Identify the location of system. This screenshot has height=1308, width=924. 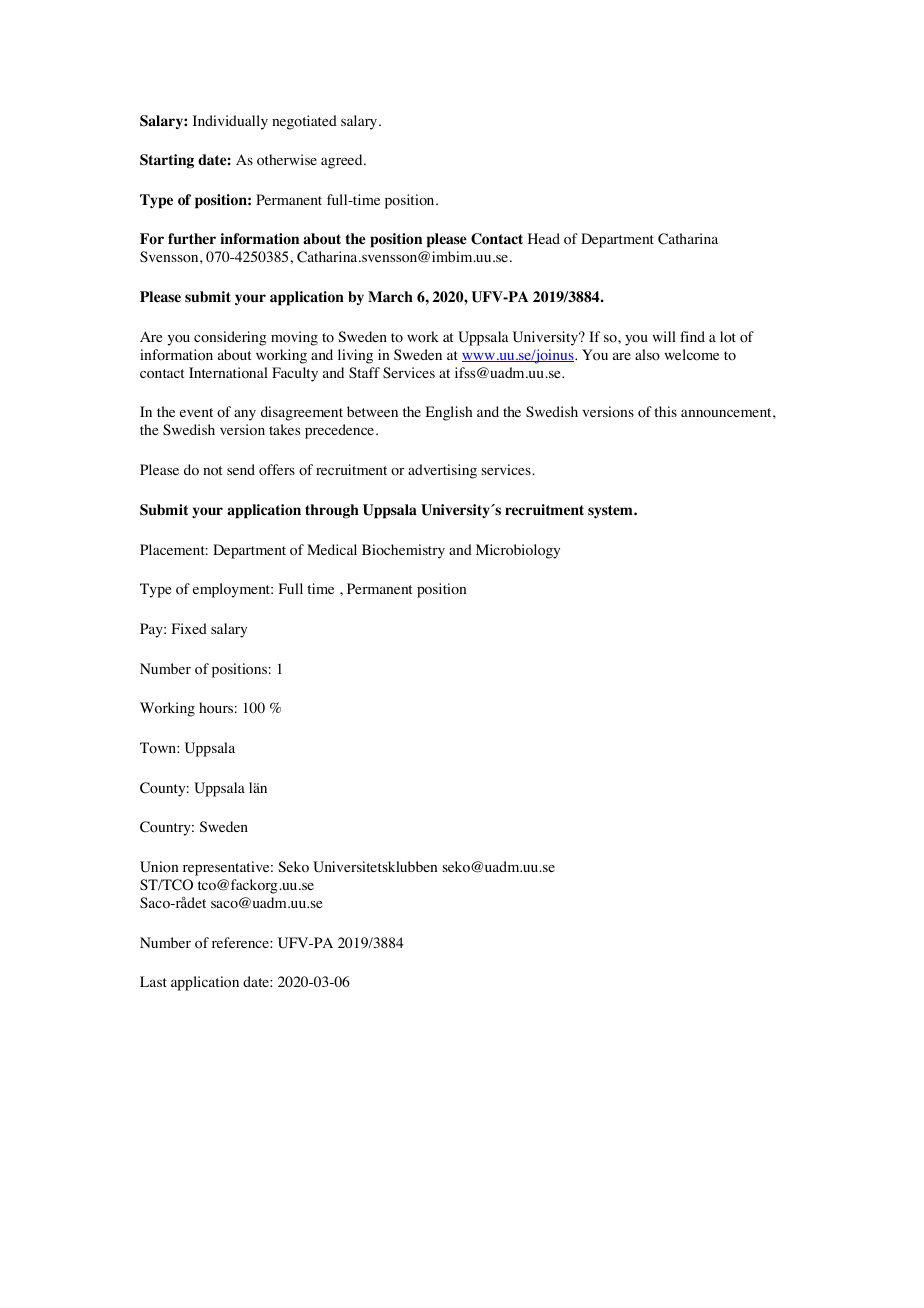
(611, 511).
